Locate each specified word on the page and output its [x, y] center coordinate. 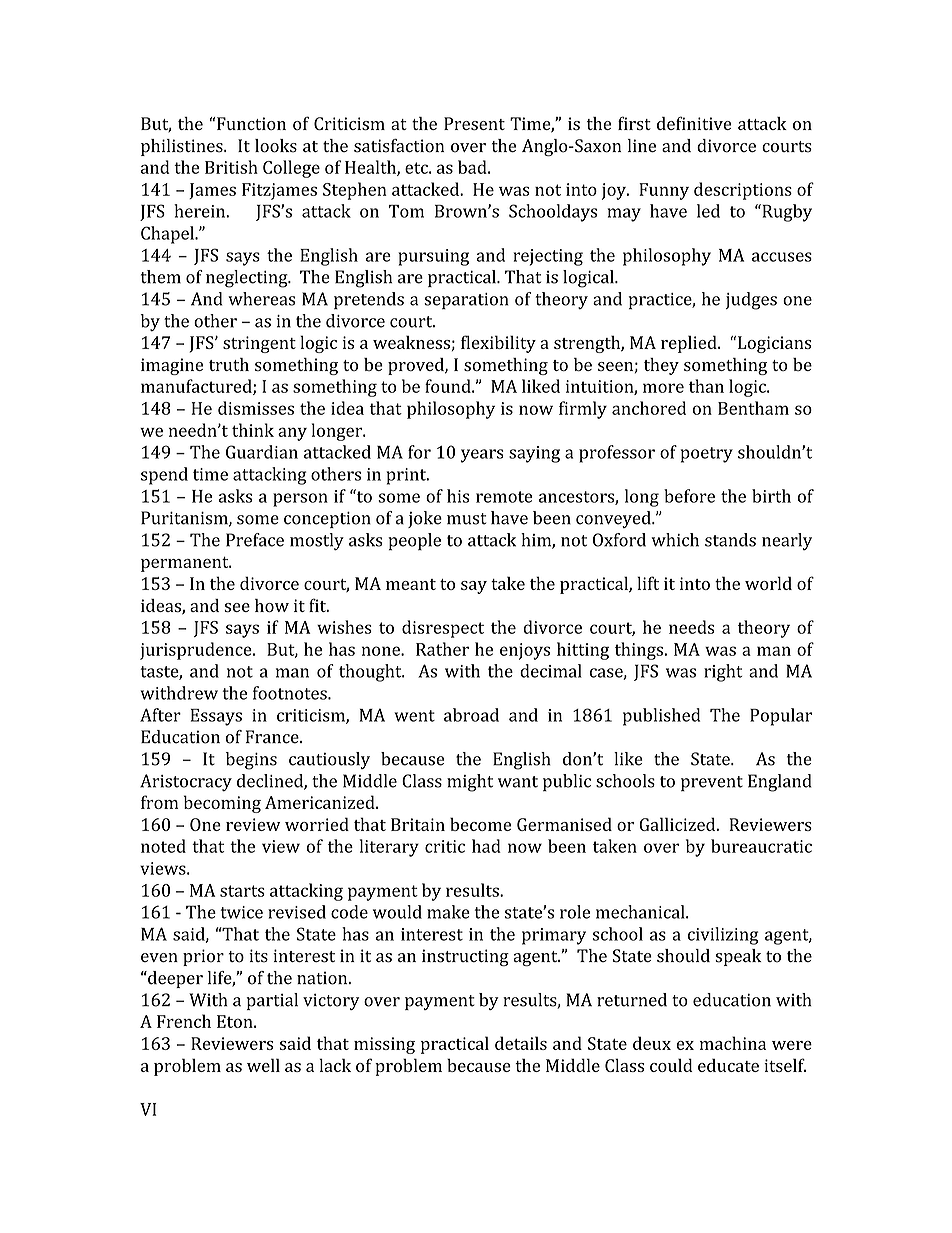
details [521, 1043]
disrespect [443, 629]
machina [733, 1043]
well [263, 1065]
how [272, 605]
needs [692, 627]
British [231, 167]
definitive [694, 123]
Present [474, 123]
